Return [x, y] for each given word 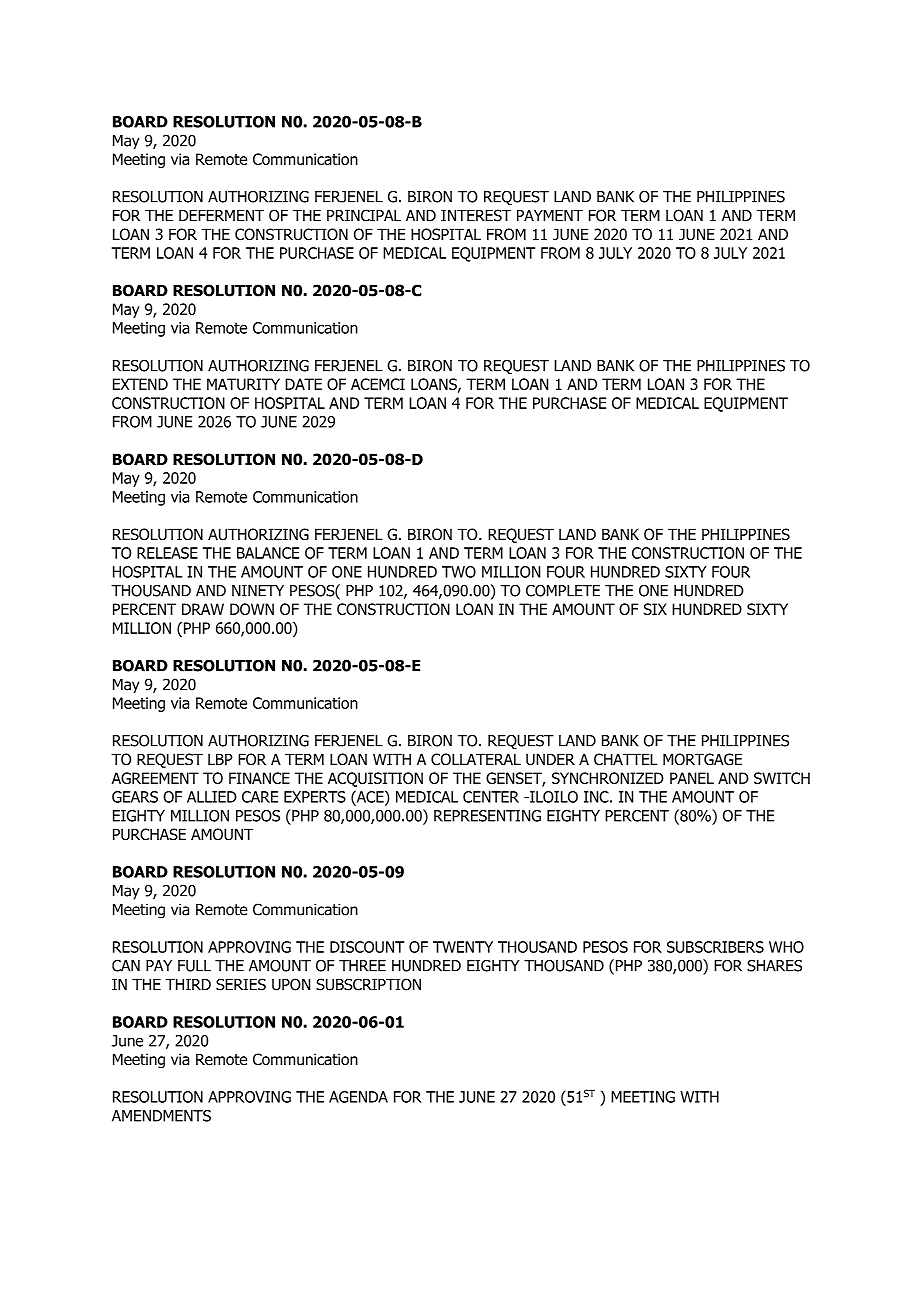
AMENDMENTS [161, 1116]
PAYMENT [550, 215]
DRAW [203, 609]
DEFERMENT [221, 215]
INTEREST [476, 215]
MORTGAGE [702, 759]
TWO [459, 572]
